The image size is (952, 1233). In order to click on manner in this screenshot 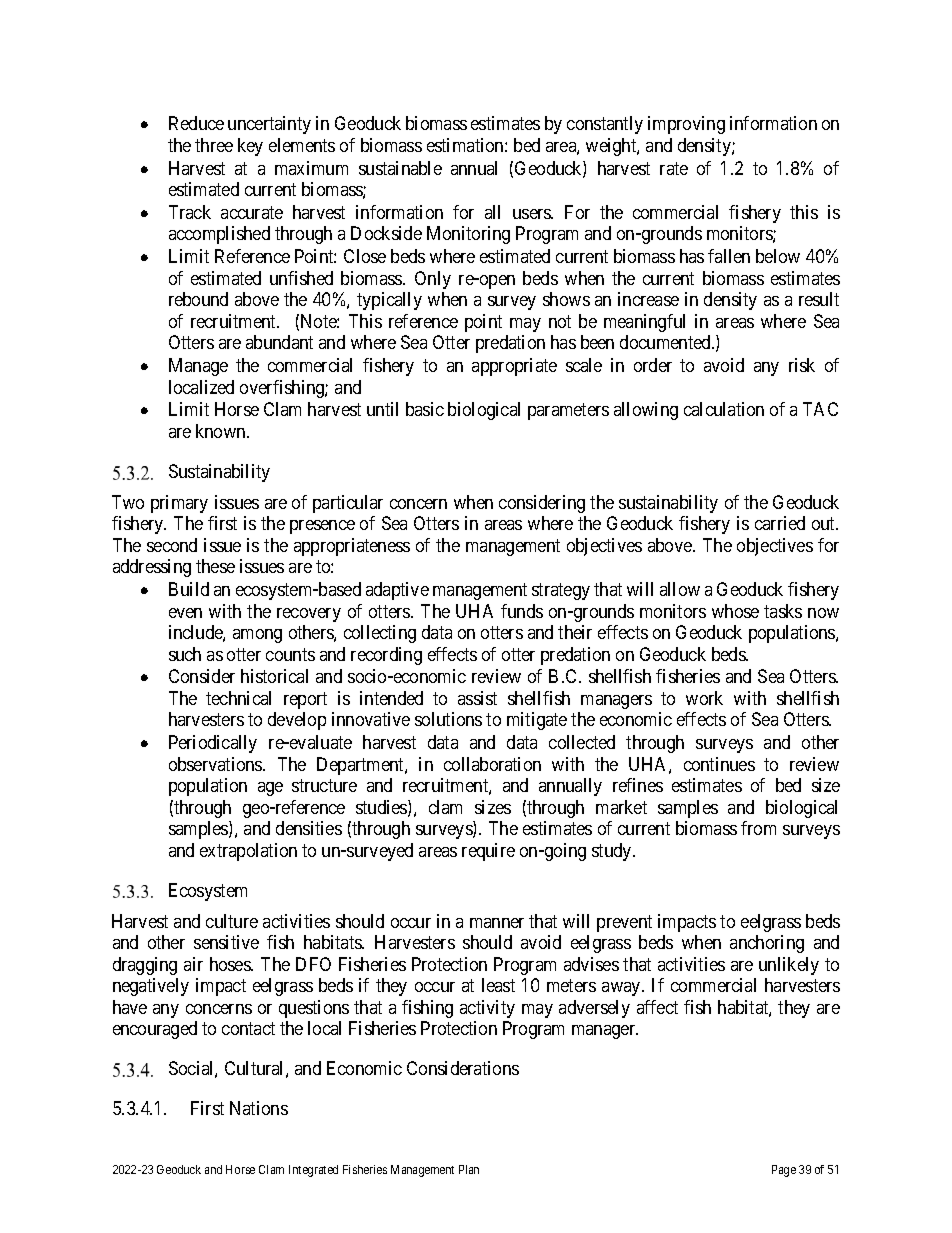, I will do `click(497, 923)`.
